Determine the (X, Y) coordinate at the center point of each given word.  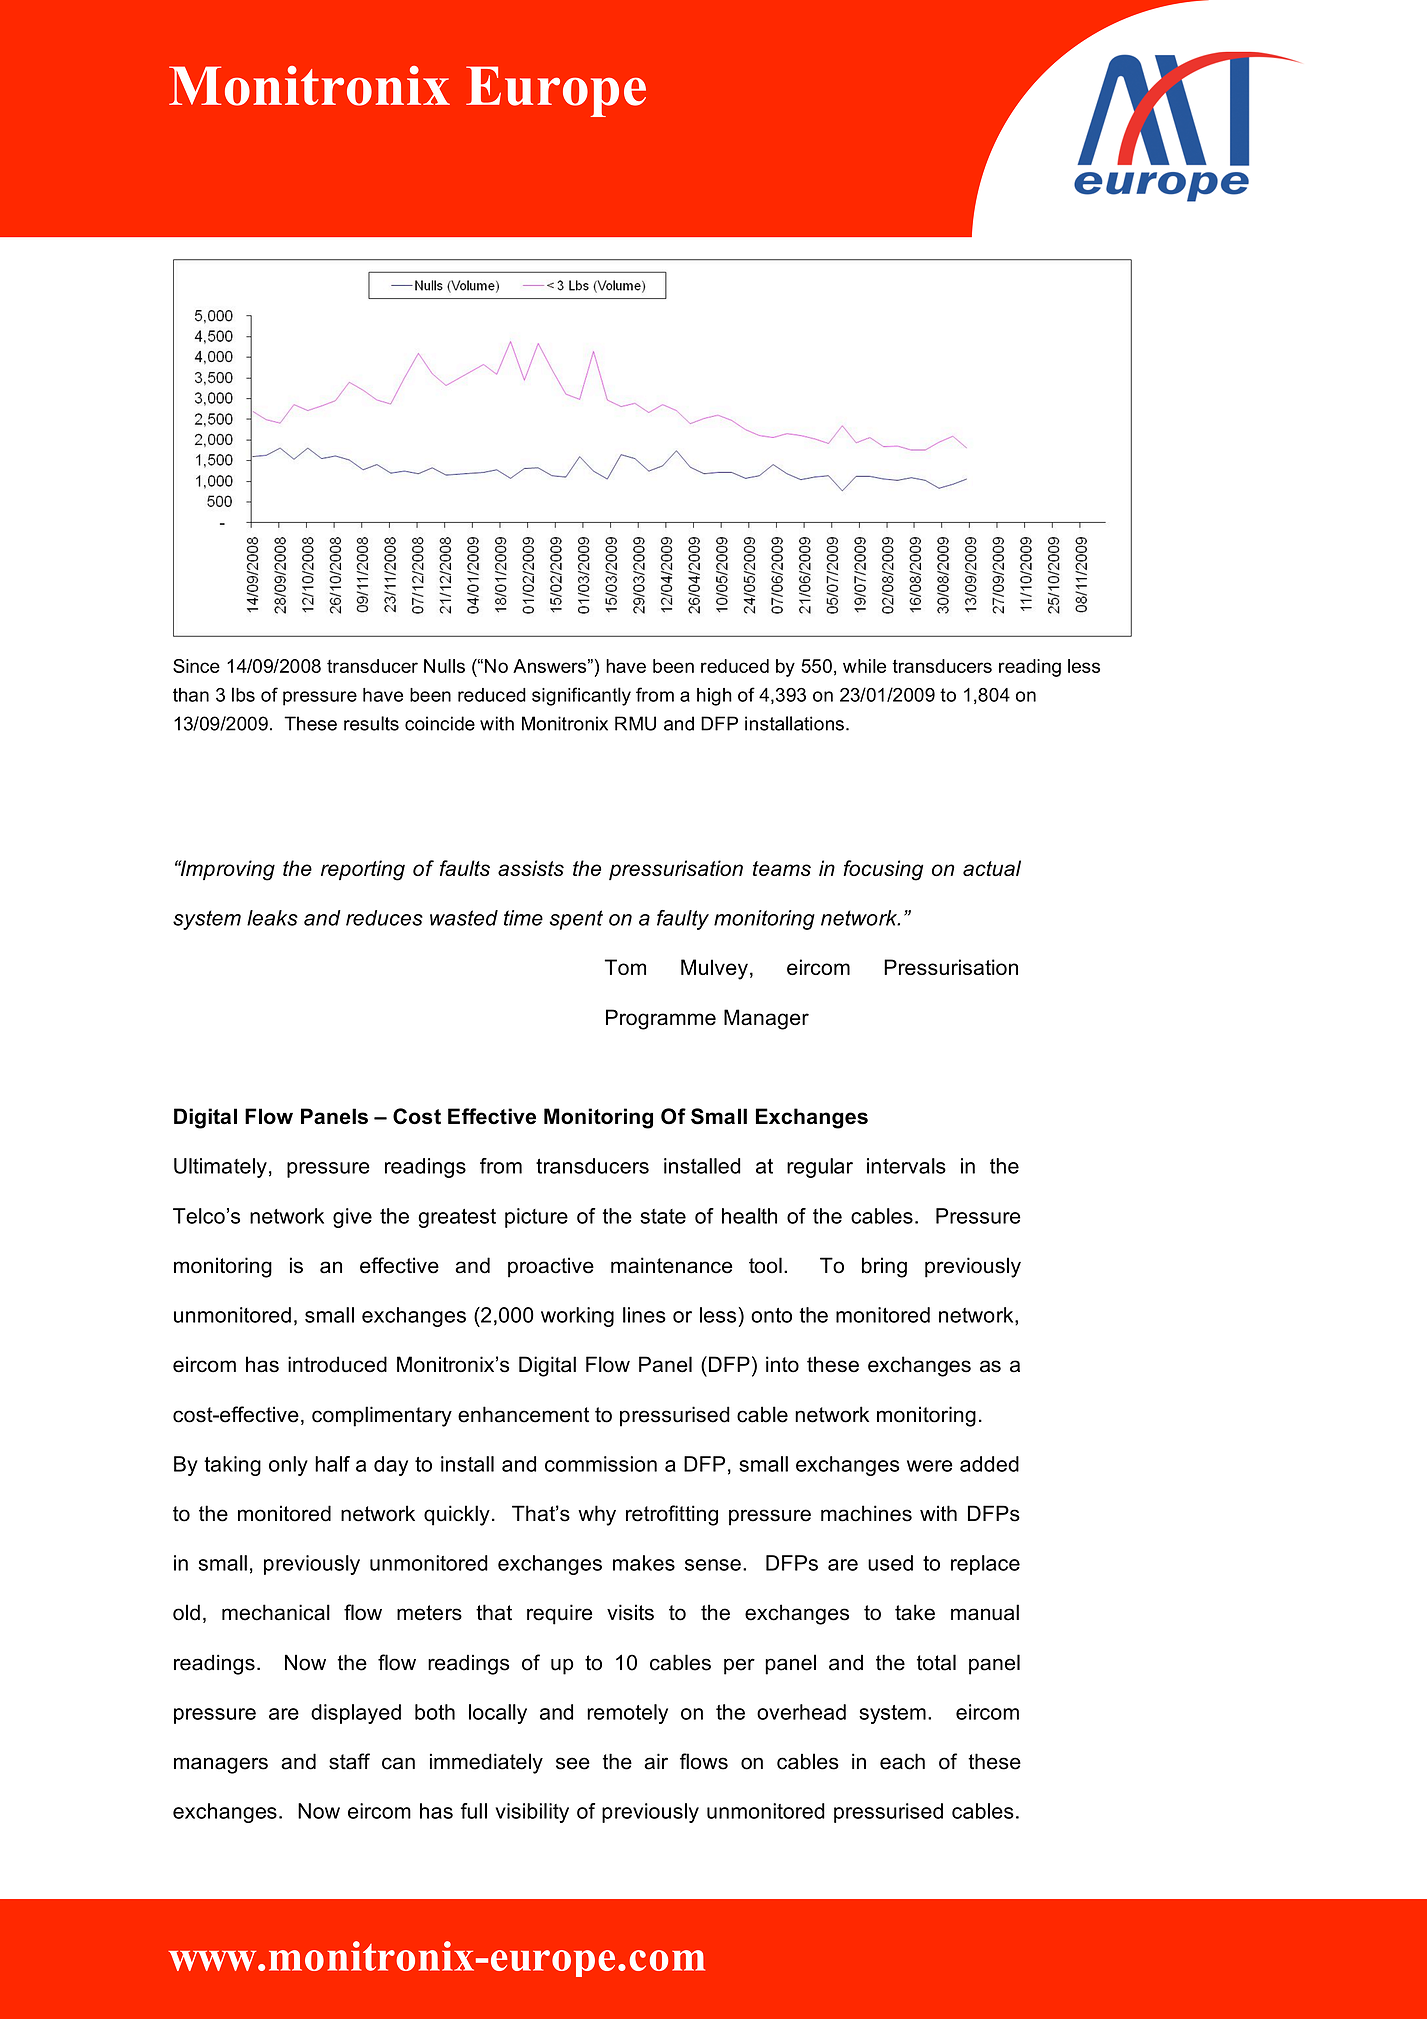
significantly (581, 696)
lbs (243, 694)
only (288, 1466)
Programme (661, 1019)
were (930, 1466)
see (573, 1763)
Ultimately (220, 1168)
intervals (906, 1166)
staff (349, 1761)
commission (601, 1464)
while (864, 666)
